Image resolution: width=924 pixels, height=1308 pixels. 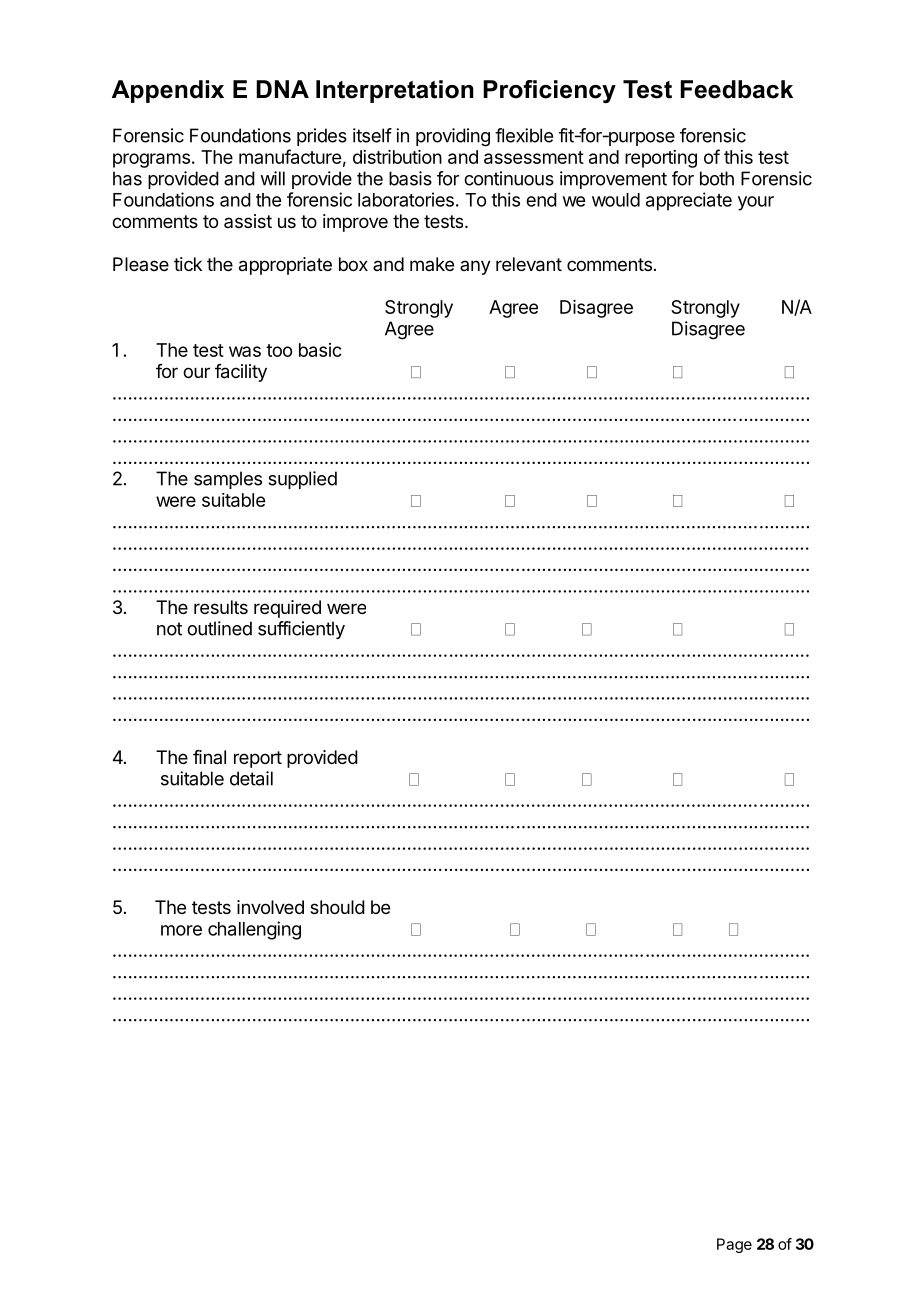 What do you see at coordinates (734, 1245) in the screenshot?
I see `Page` at bounding box center [734, 1245].
